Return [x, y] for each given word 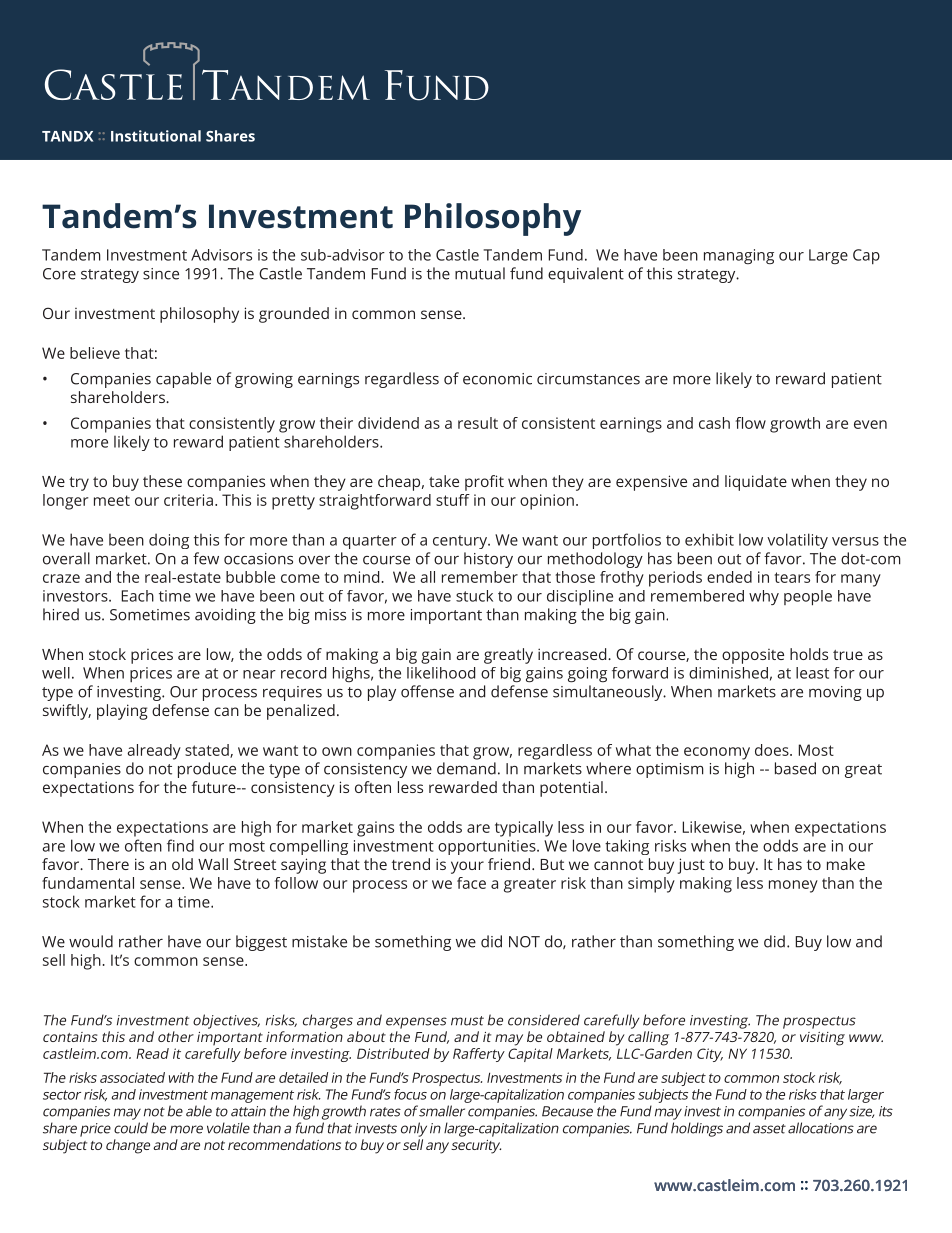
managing [739, 256]
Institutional [156, 136]
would [91, 941]
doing [169, 541]
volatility [797, 541]
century [461, 542]
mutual [480, 273]
